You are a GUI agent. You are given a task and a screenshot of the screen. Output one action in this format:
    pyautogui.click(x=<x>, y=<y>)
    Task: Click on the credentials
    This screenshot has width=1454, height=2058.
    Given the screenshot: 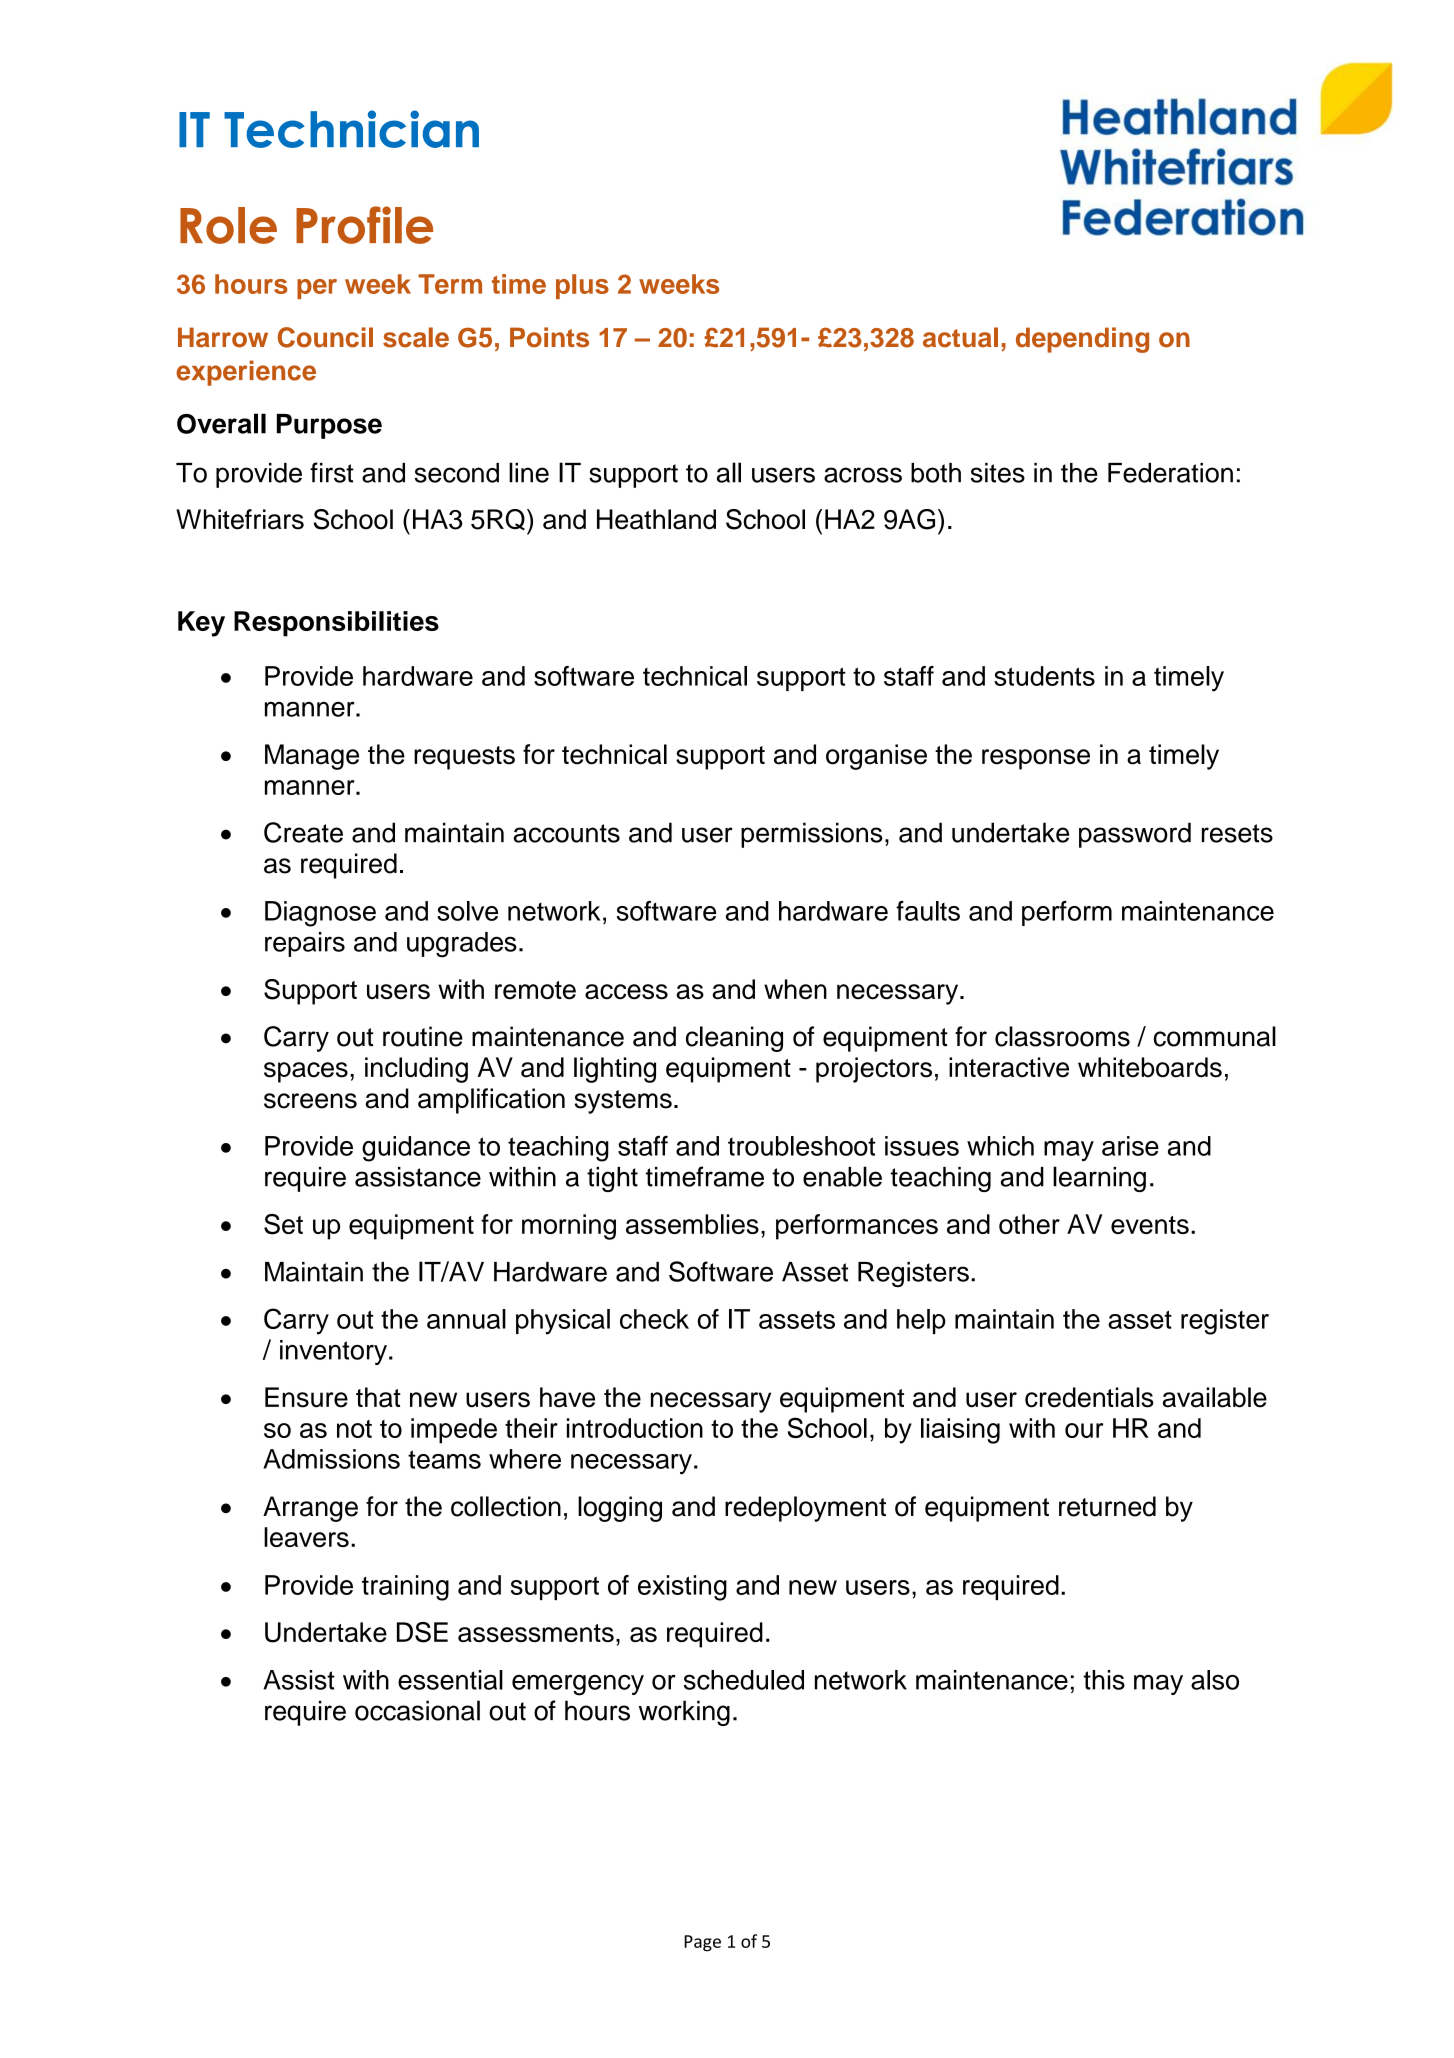 What is the action you would take?
    pyautogui.click(x=1089, y=1397)
